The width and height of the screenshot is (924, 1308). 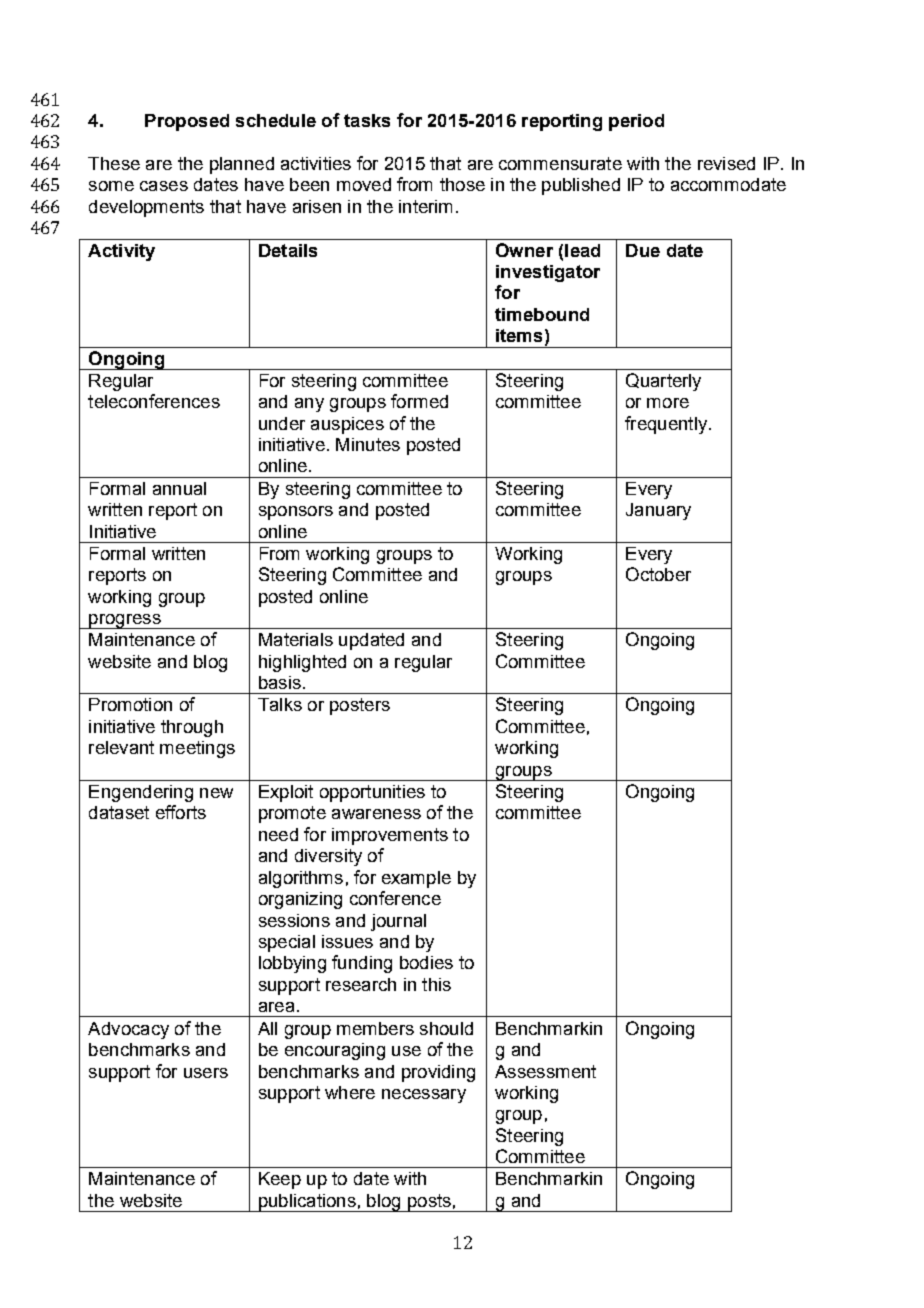 I want to click on those, so click(x=462, y=184).
